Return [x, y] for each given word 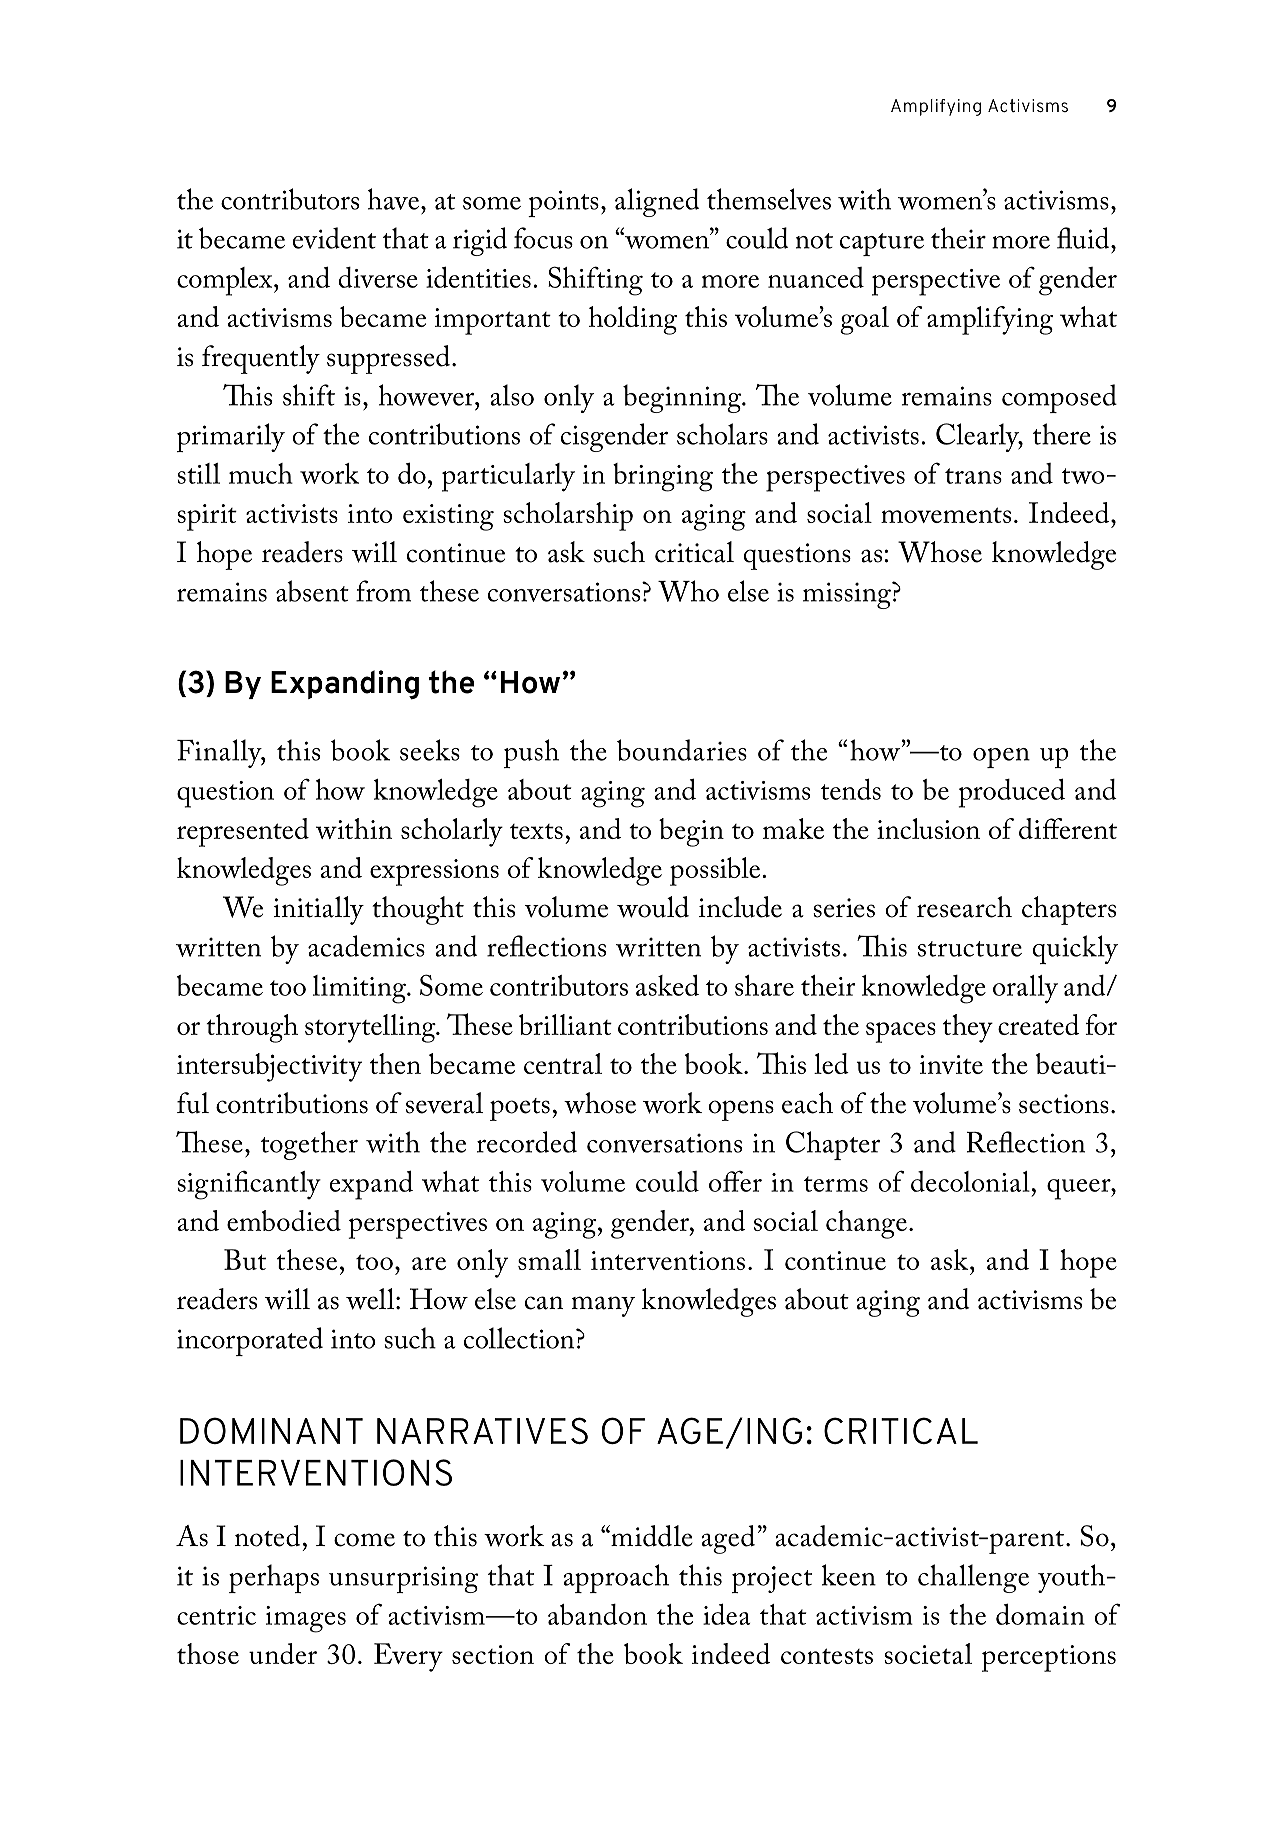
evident [334, 238]
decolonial [971, 1181]
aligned [657, 202]
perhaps [274, 1578]
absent [312, 591]
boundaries [682, 750]
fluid [1084, 238]
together [309, 1145]
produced [1011, 793]
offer [735, 1181]
